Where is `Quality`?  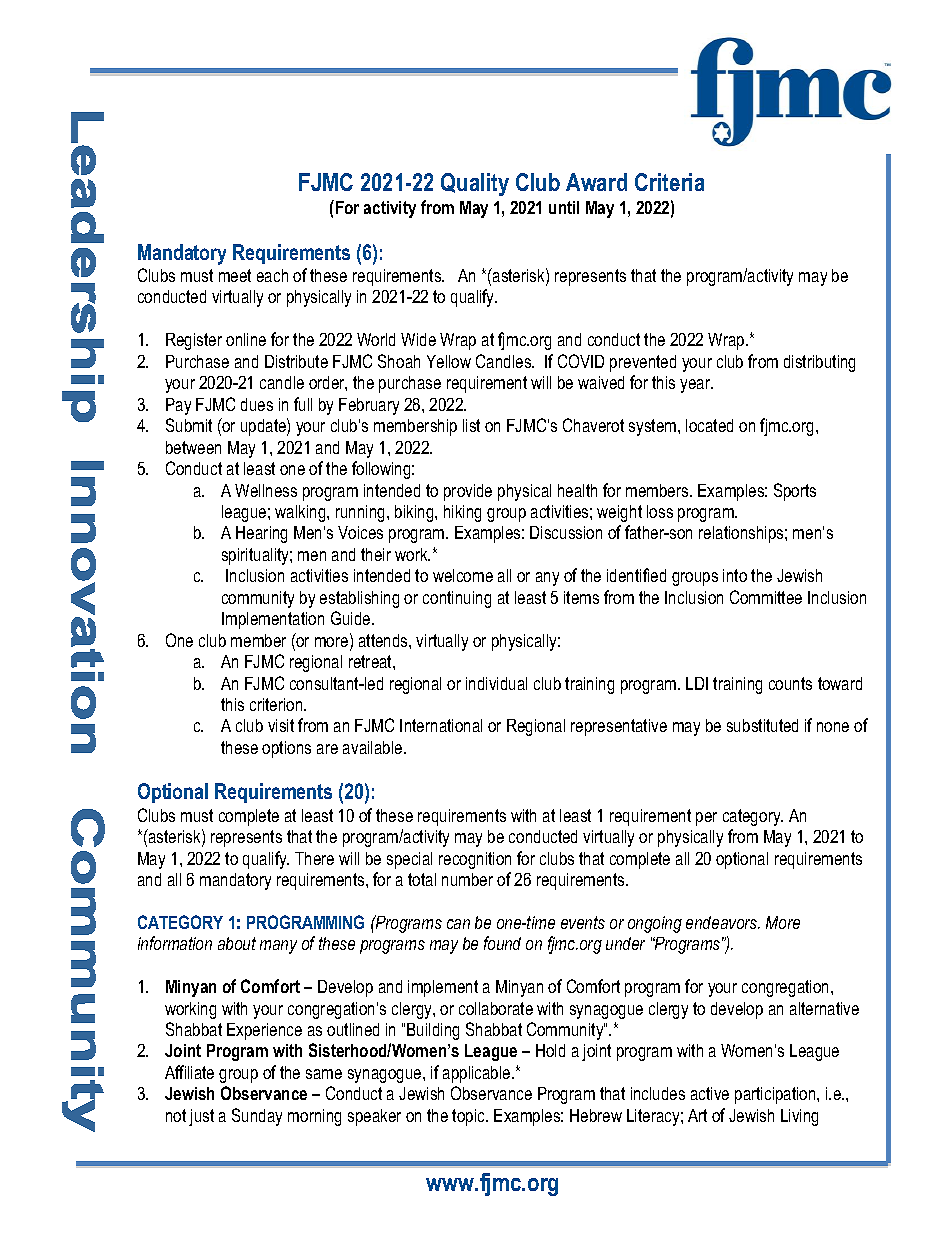
Quality is located at coordinates (475, 184).
